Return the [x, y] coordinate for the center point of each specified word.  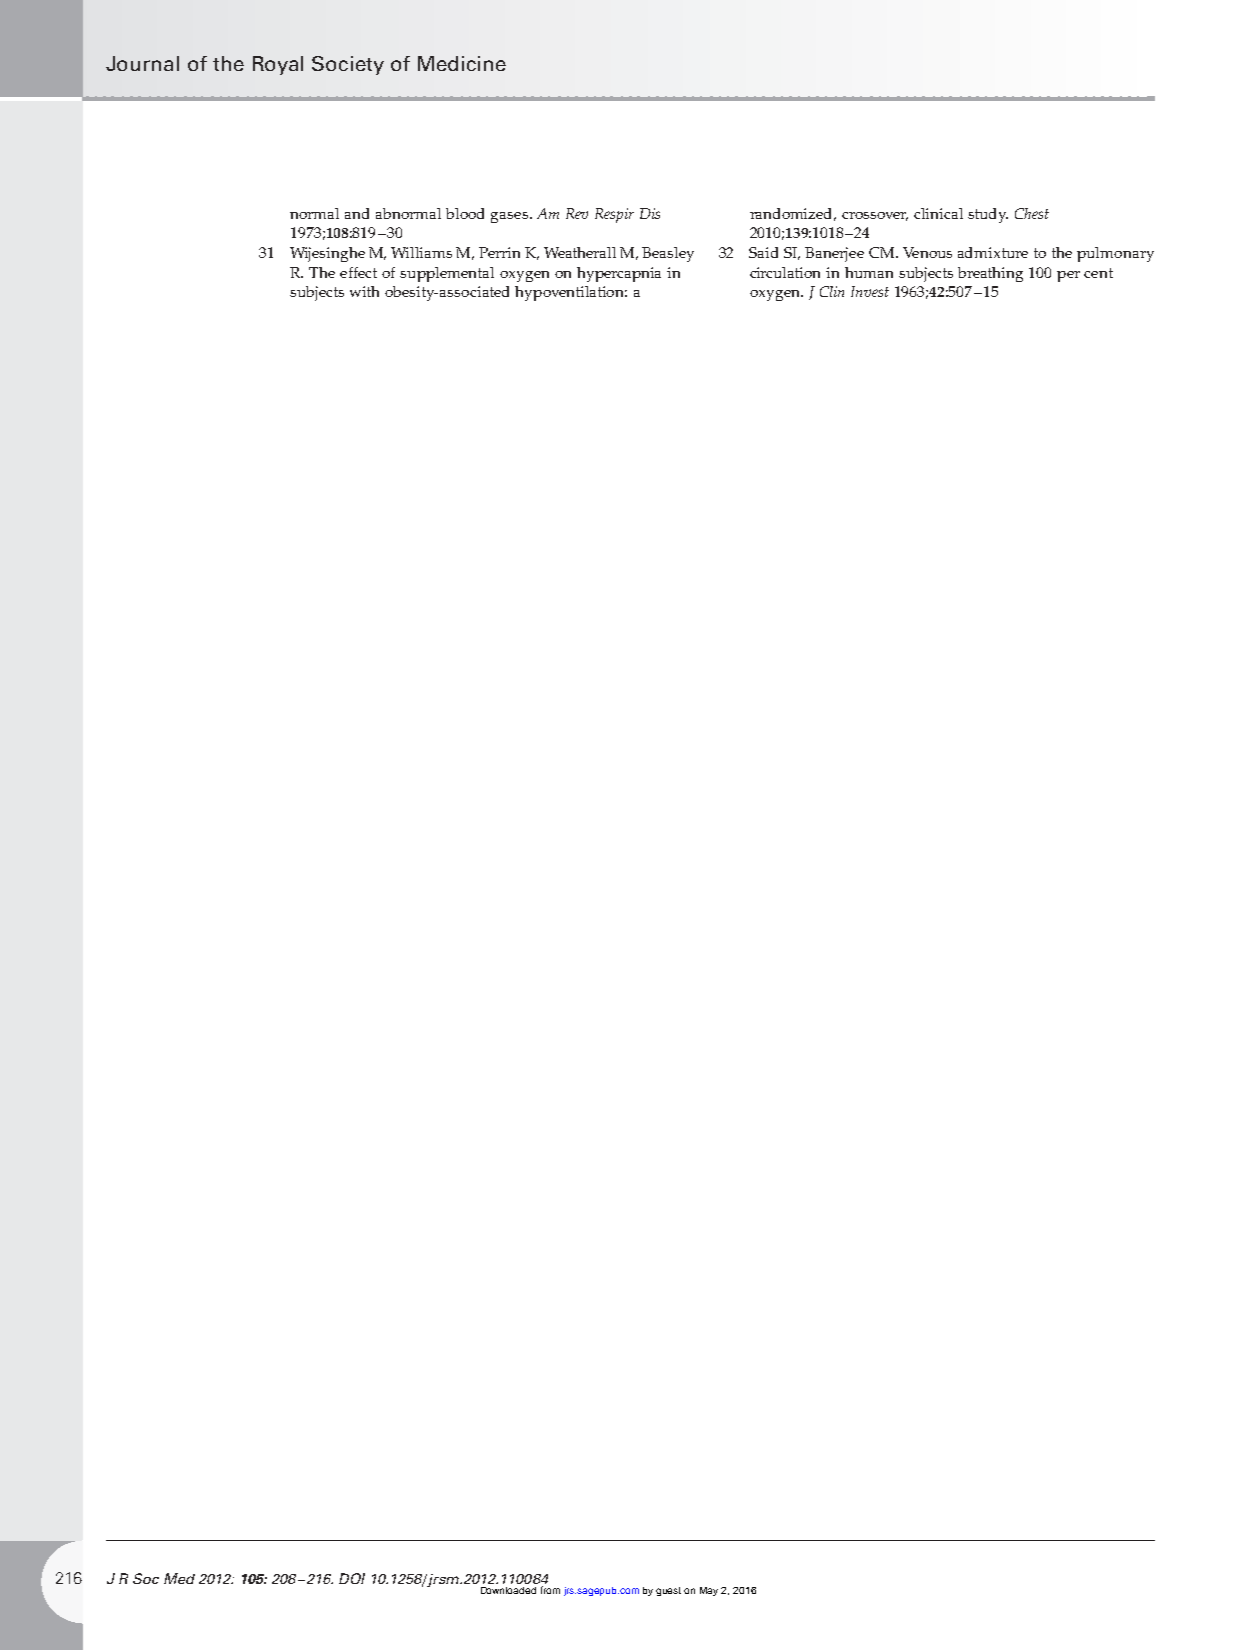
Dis [650, 213]
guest [668, 1591]
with [364, 291]
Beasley [668, 254]
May [709, 1591]
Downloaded [508, 1590]
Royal [278, 65]
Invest [870, 291]
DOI [352, 1578]
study [988, 215]
